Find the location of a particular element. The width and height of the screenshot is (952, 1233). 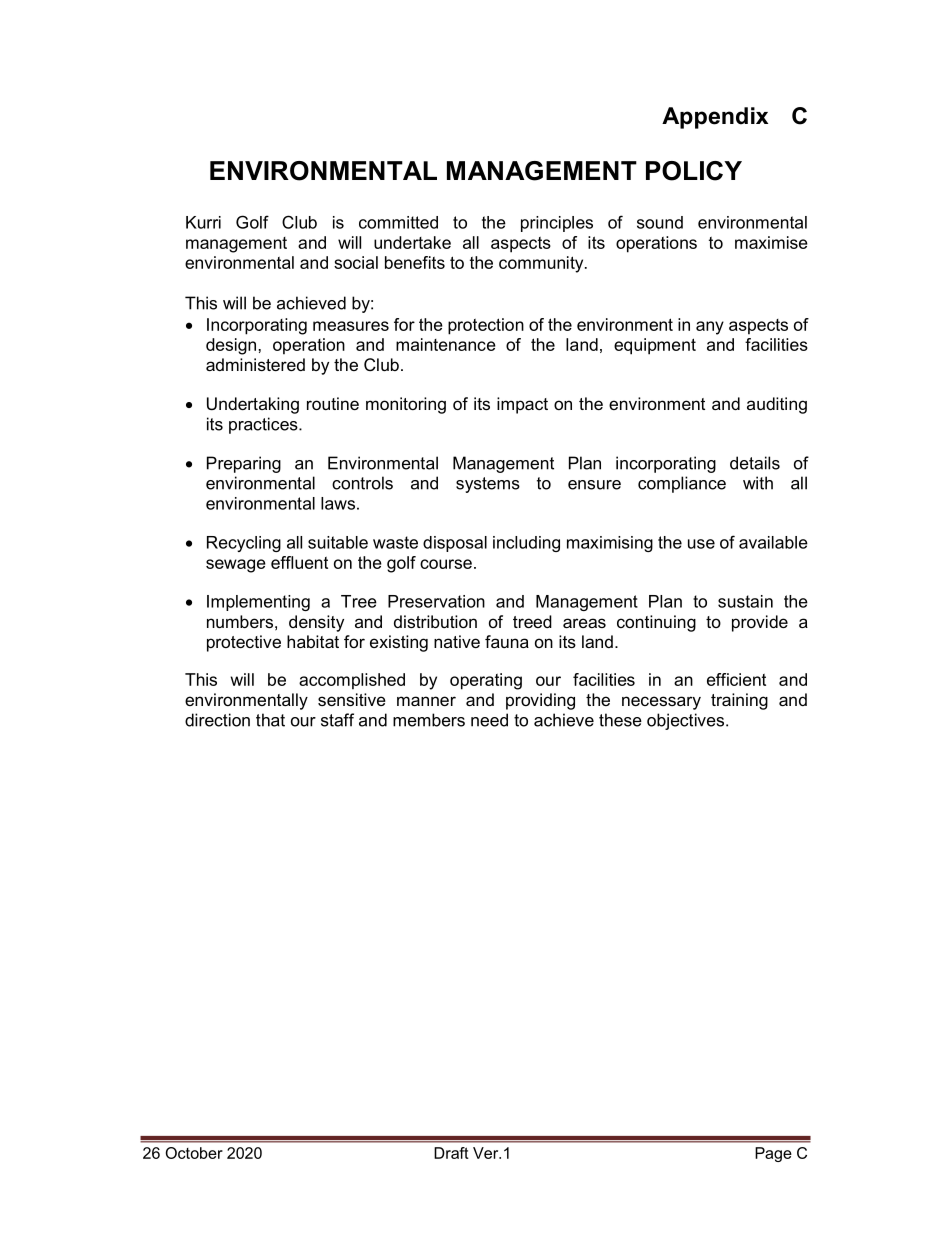

protective is located at coordinates (244, 643).
